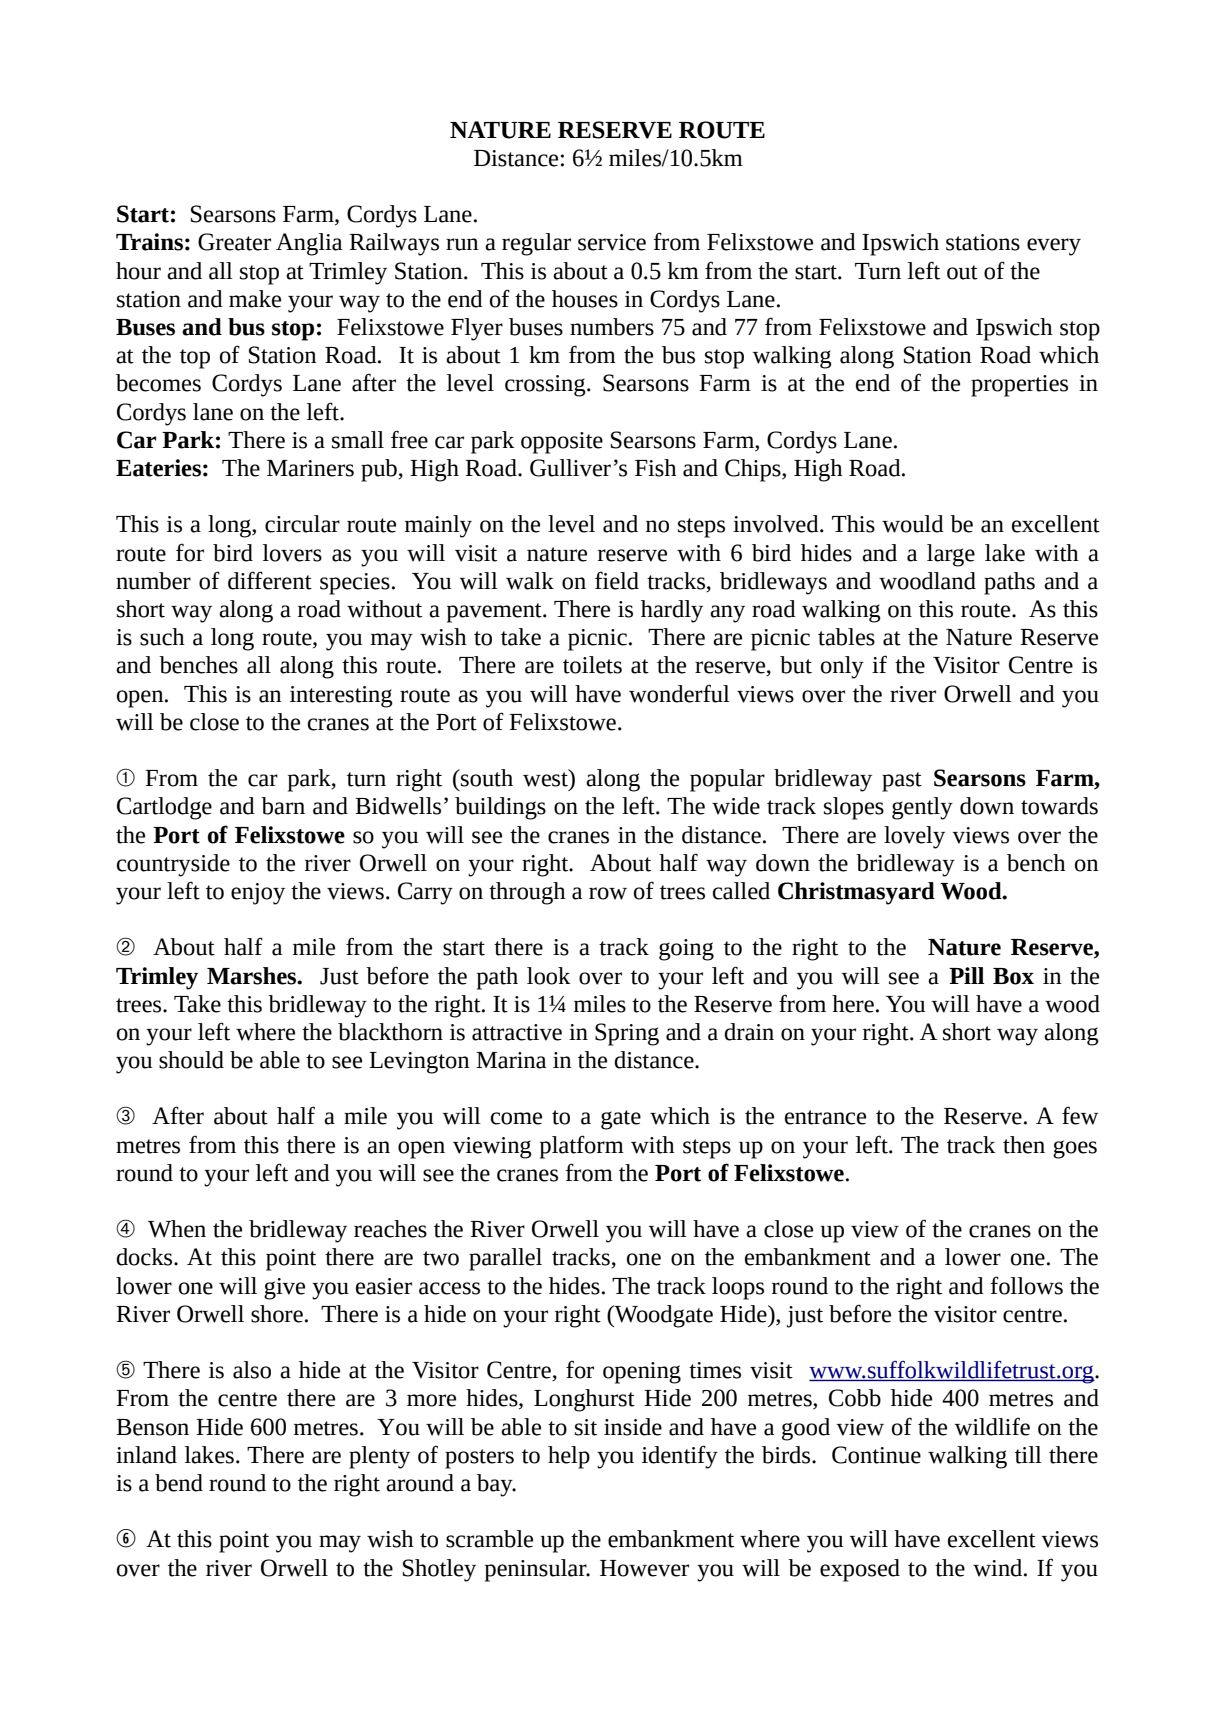  What do you see at coordinates (255, 299) in the image?
I see `make` at bounding box center [255, 299].
